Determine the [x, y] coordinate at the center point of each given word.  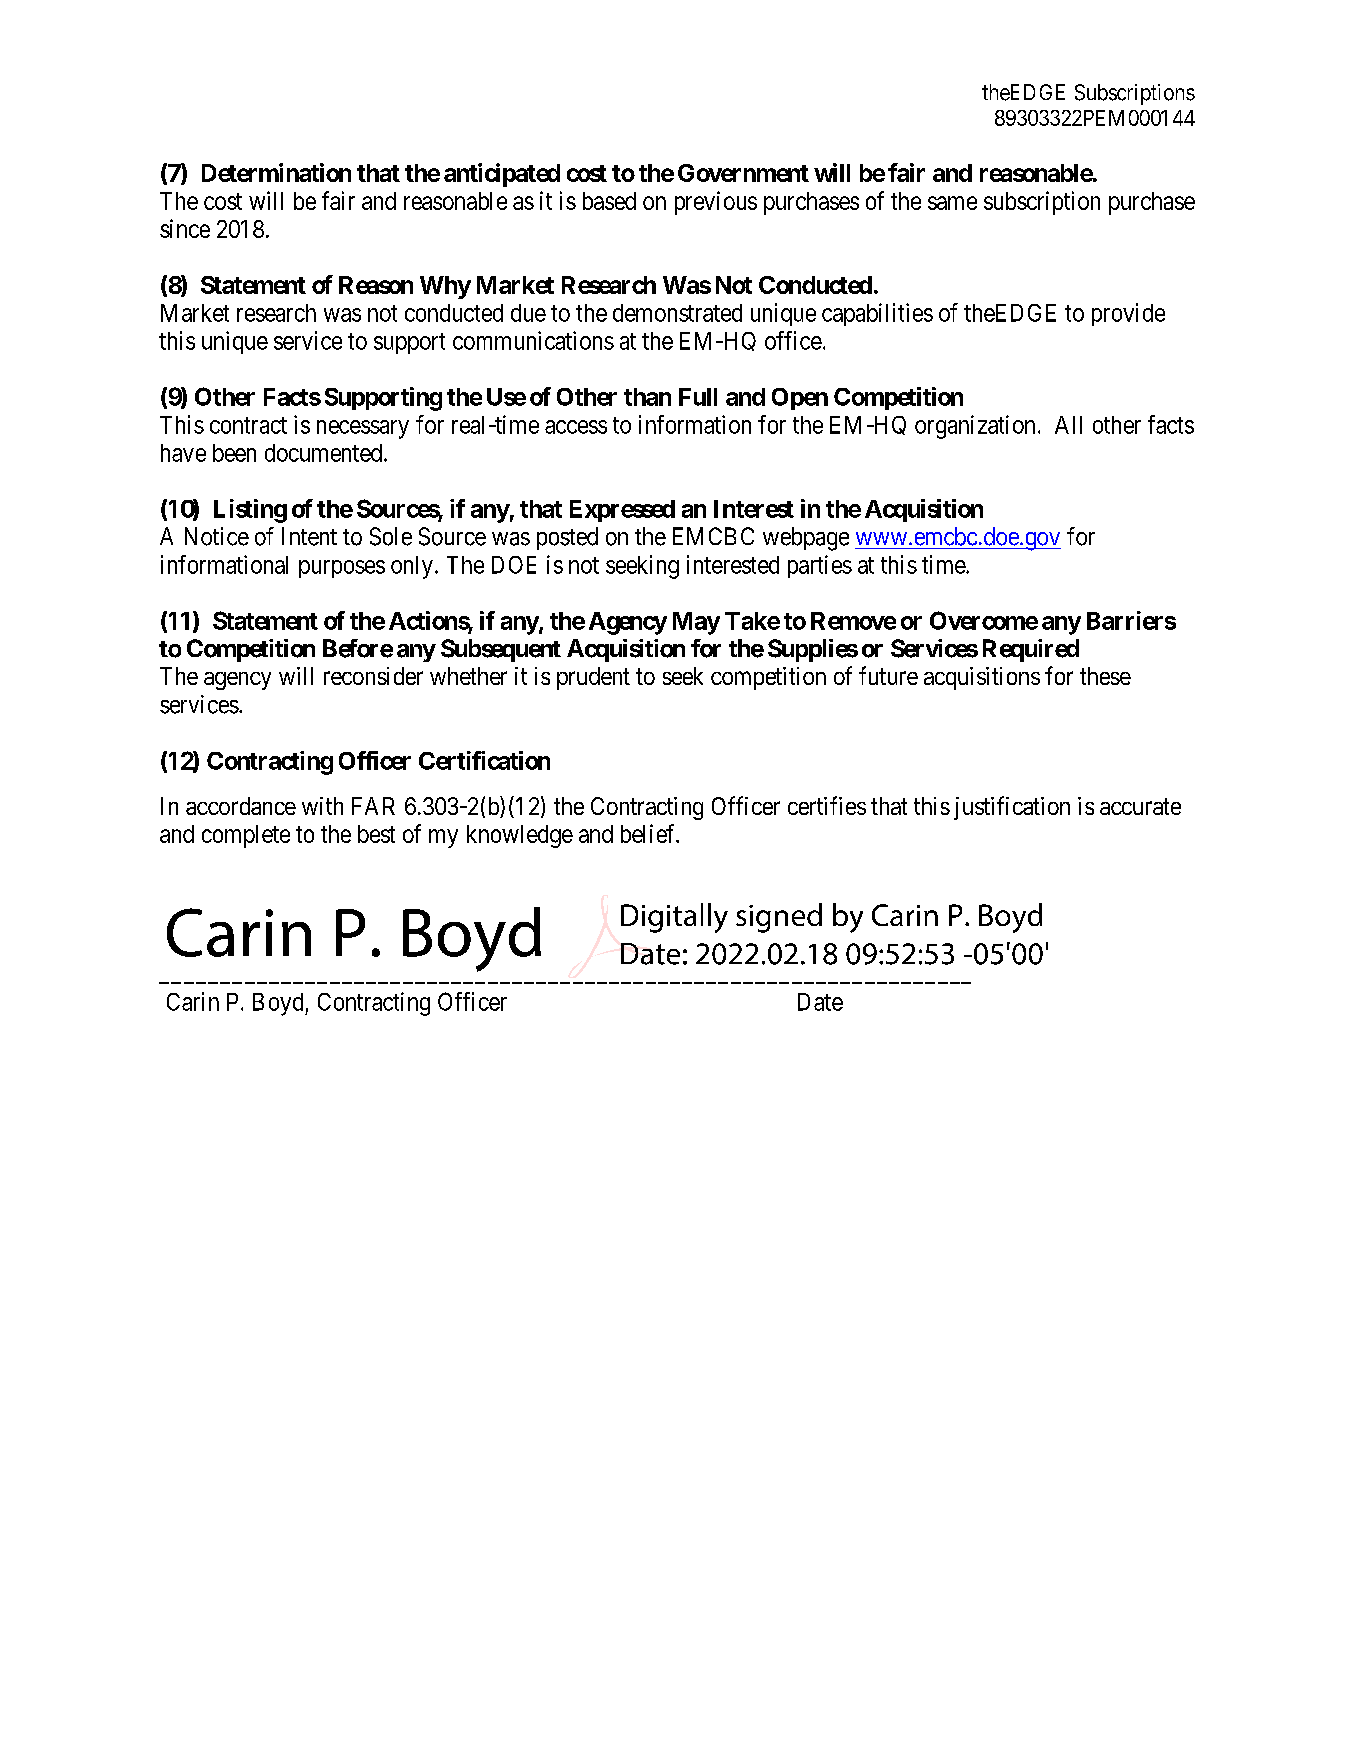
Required [1031, 650]
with [322, 806]
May [696, 623]
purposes [342, 569]
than [647, 397]
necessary [363, 429]
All [1068, 425]
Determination [276, 172]
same [952, 203]
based [609, 201]
